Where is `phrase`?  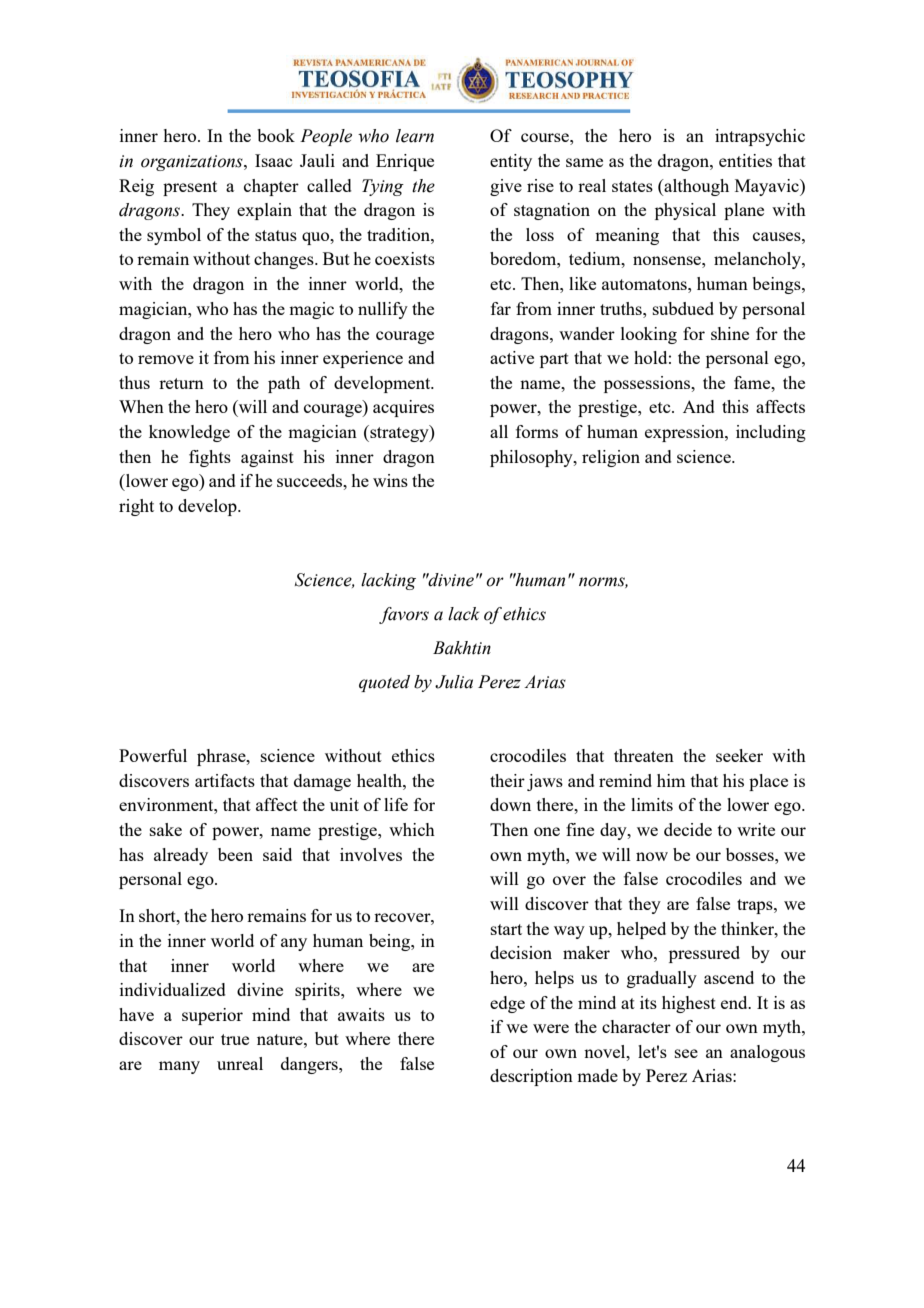
phrase is located at coordinates (222, 757).
